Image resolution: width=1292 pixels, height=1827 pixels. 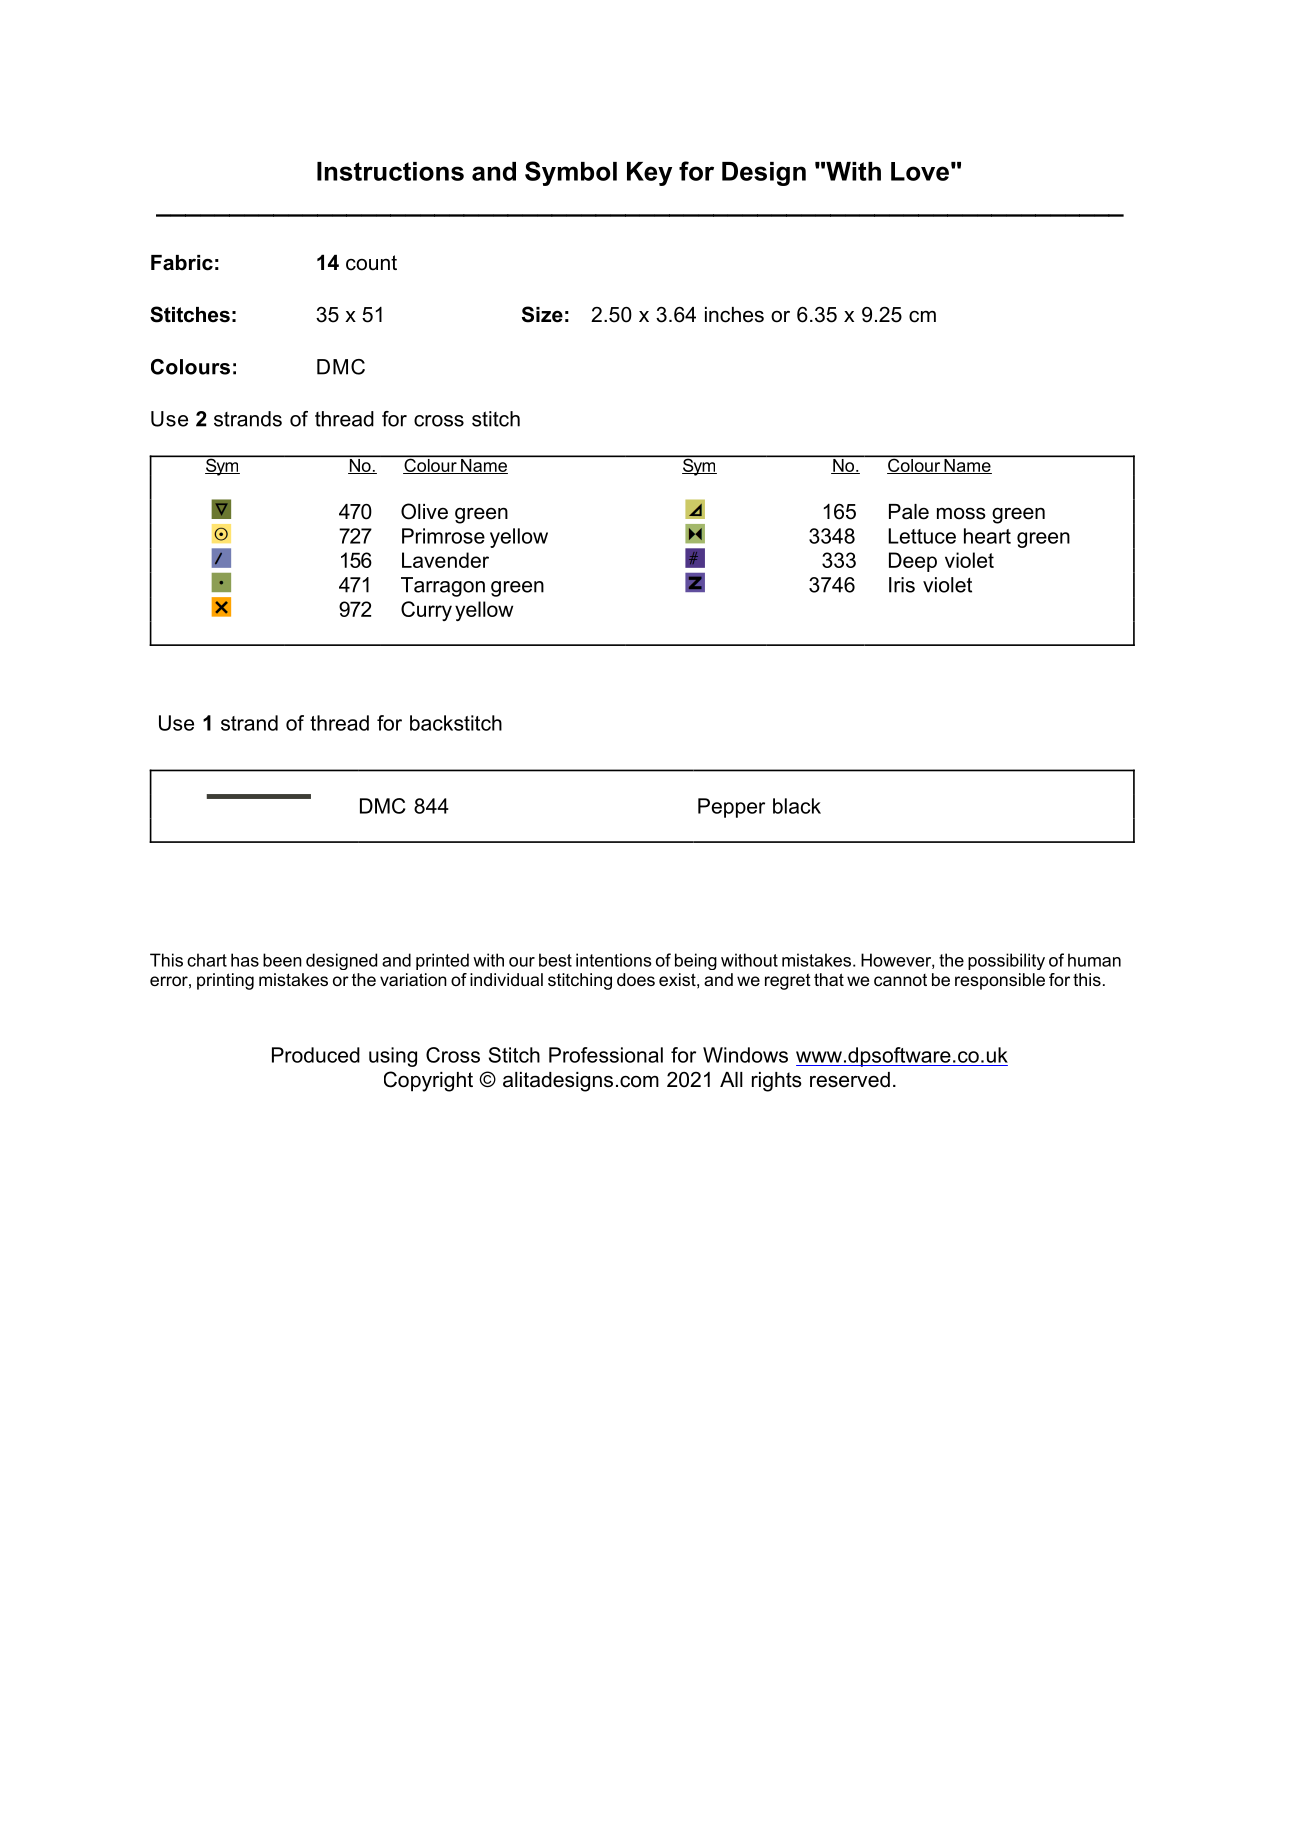 I want to click on Iris, so click(x=902, y=585).
